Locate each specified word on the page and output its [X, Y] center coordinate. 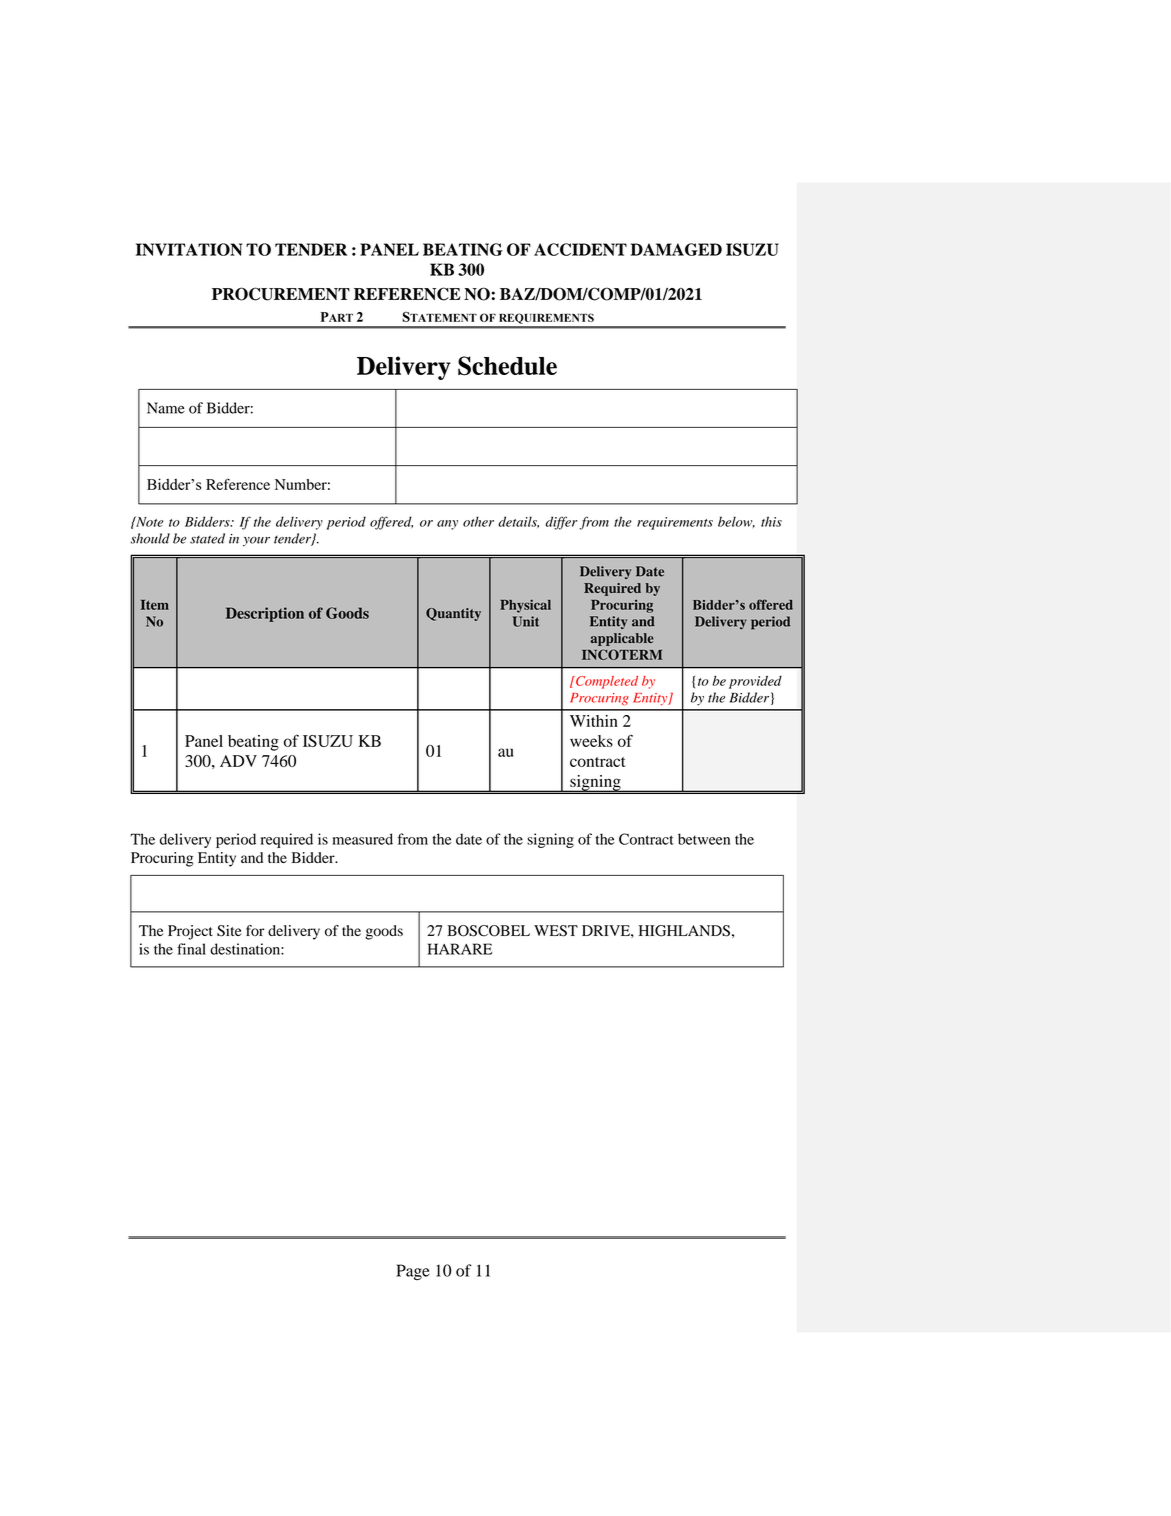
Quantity [453, 614]
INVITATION [189, 249]
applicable [622, 639]
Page [413, 1272]
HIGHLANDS [684, 931]
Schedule [507, 366]
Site [229, 931]
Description [265, 614]
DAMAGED [676, 249]
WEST [556, 931]
